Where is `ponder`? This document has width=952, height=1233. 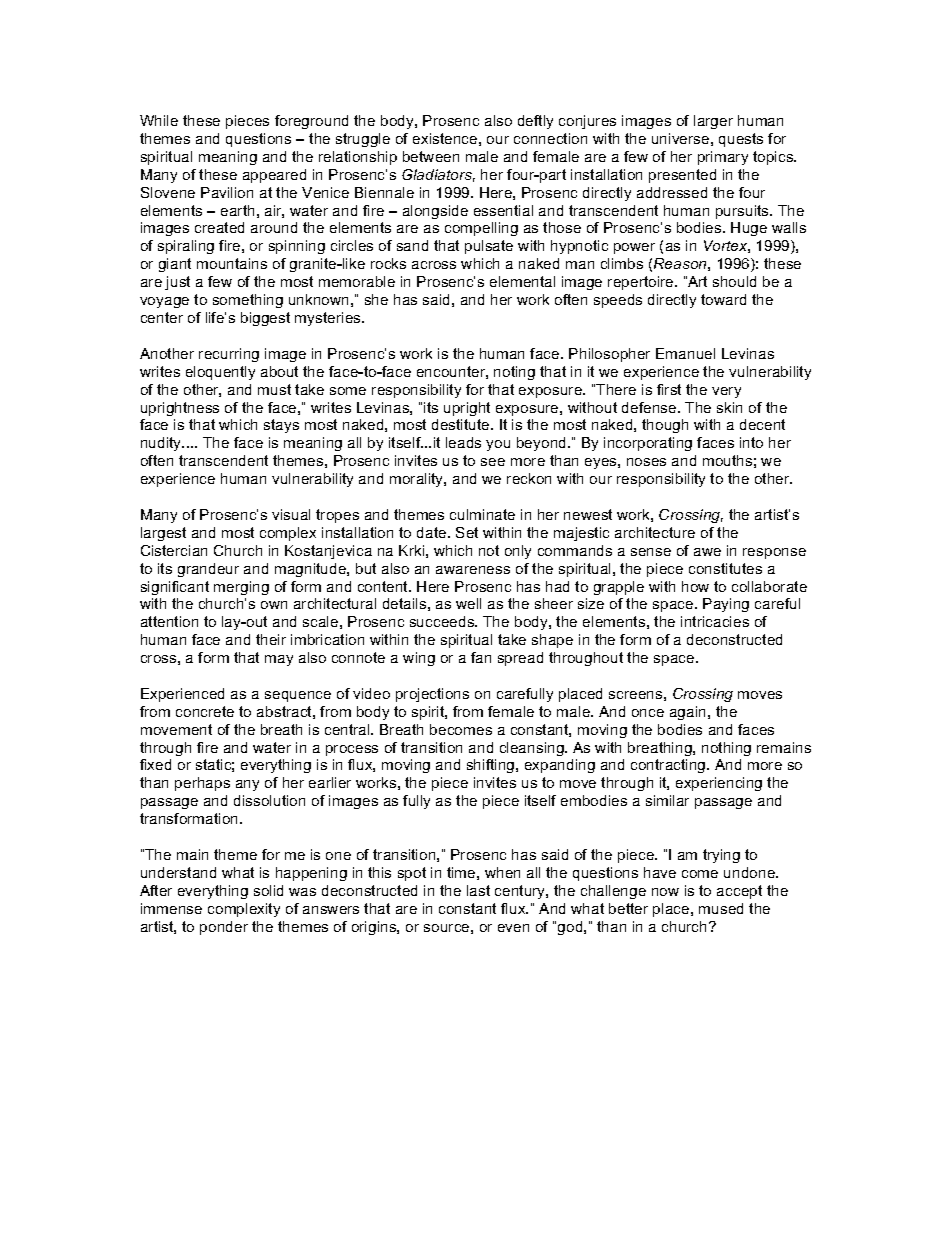
ponder is located at coordinates (224, 928).
